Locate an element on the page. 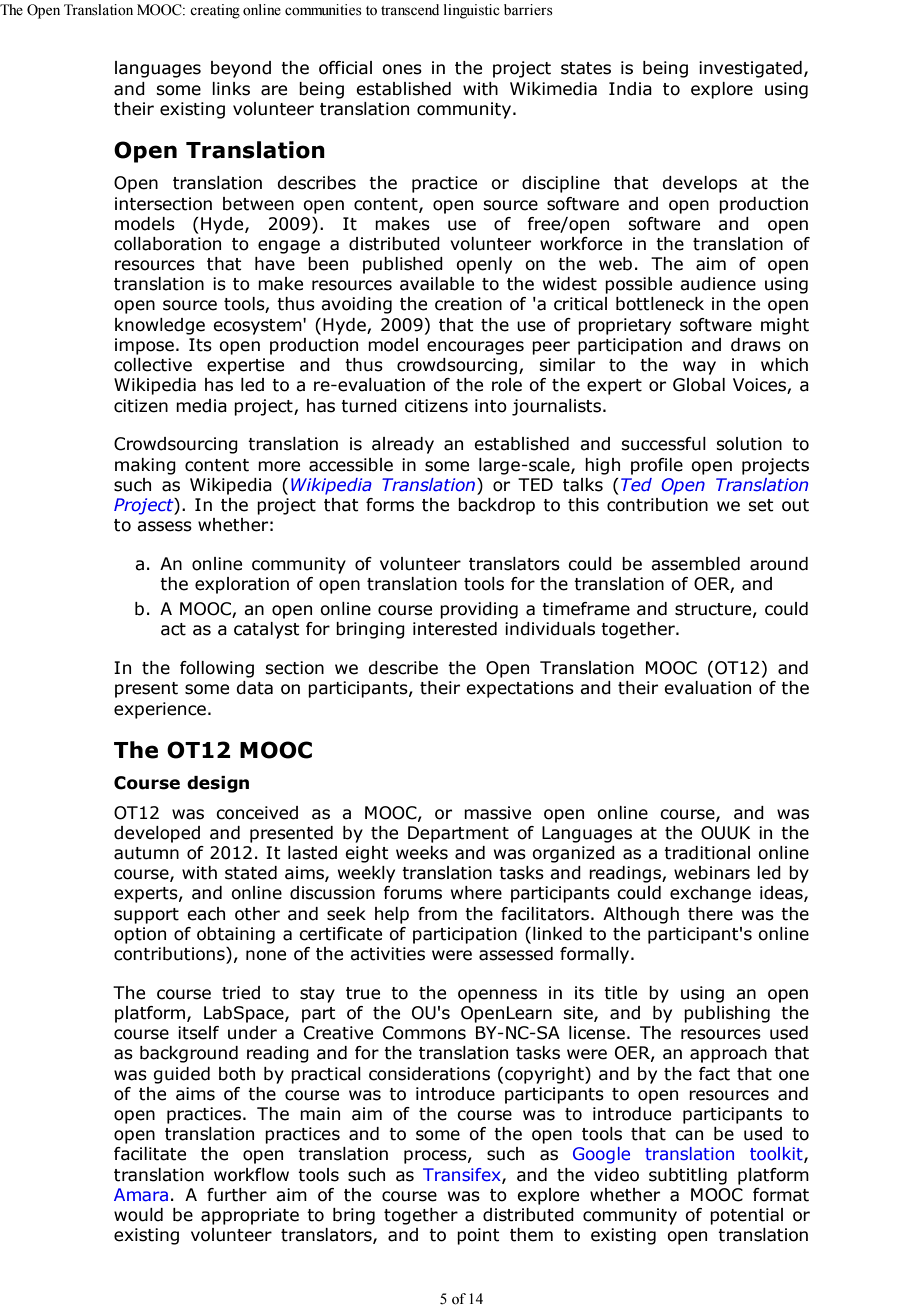 This document has width=924, height=1308. ecosystem is located at coordinates (258, 326).
